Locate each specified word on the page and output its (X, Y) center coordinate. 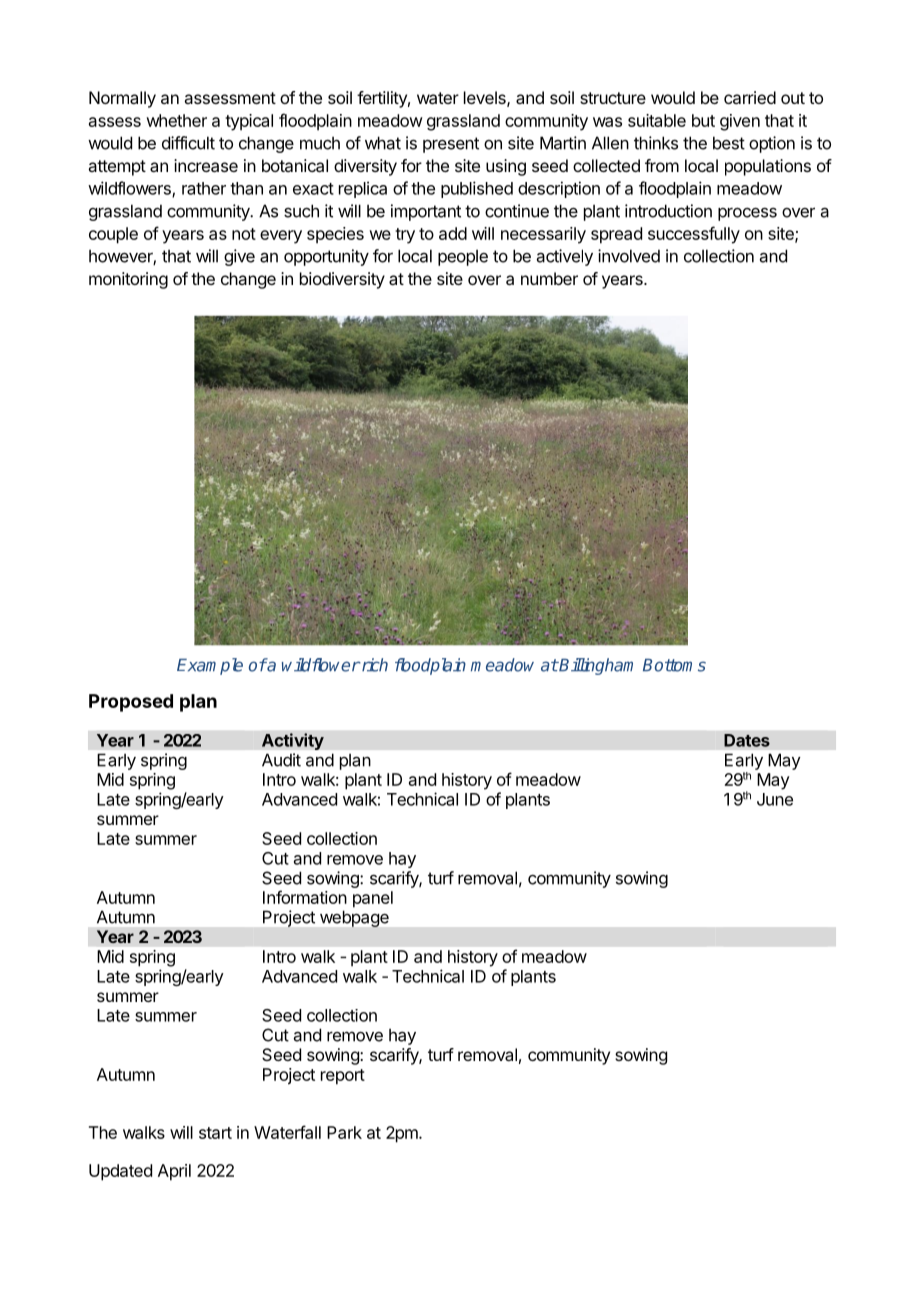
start (215, 1133)
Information (305, 897)
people (463, 257)
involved (629, 256)
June (775, 799)
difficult (188, 143)
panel (373, 899)
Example (210, 666)
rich (373, 665)
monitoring (128, 280)
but (703, 120)
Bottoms (674, 665)
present (451, 145)
